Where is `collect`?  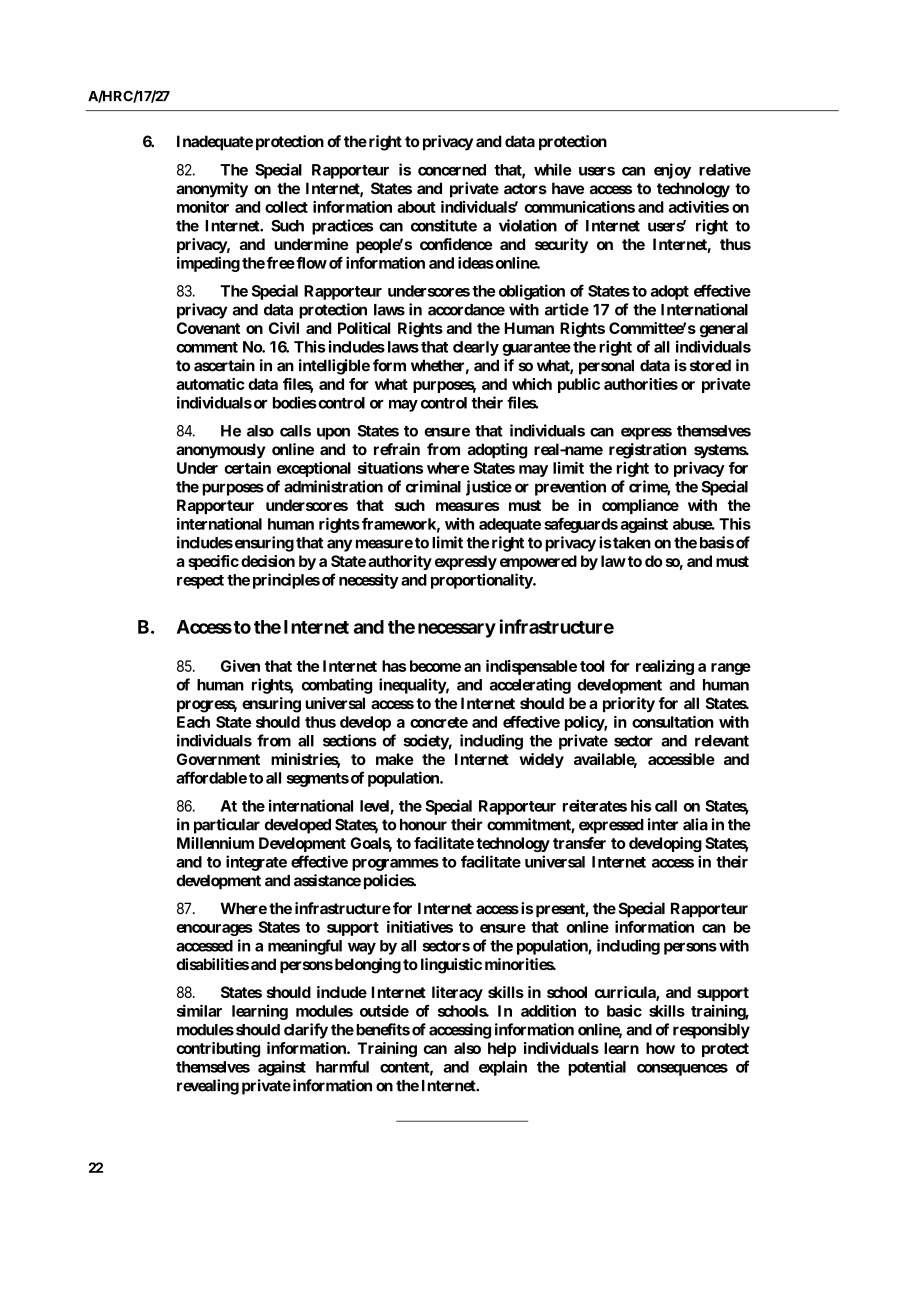 collect is located at coordinates (286, 207).
